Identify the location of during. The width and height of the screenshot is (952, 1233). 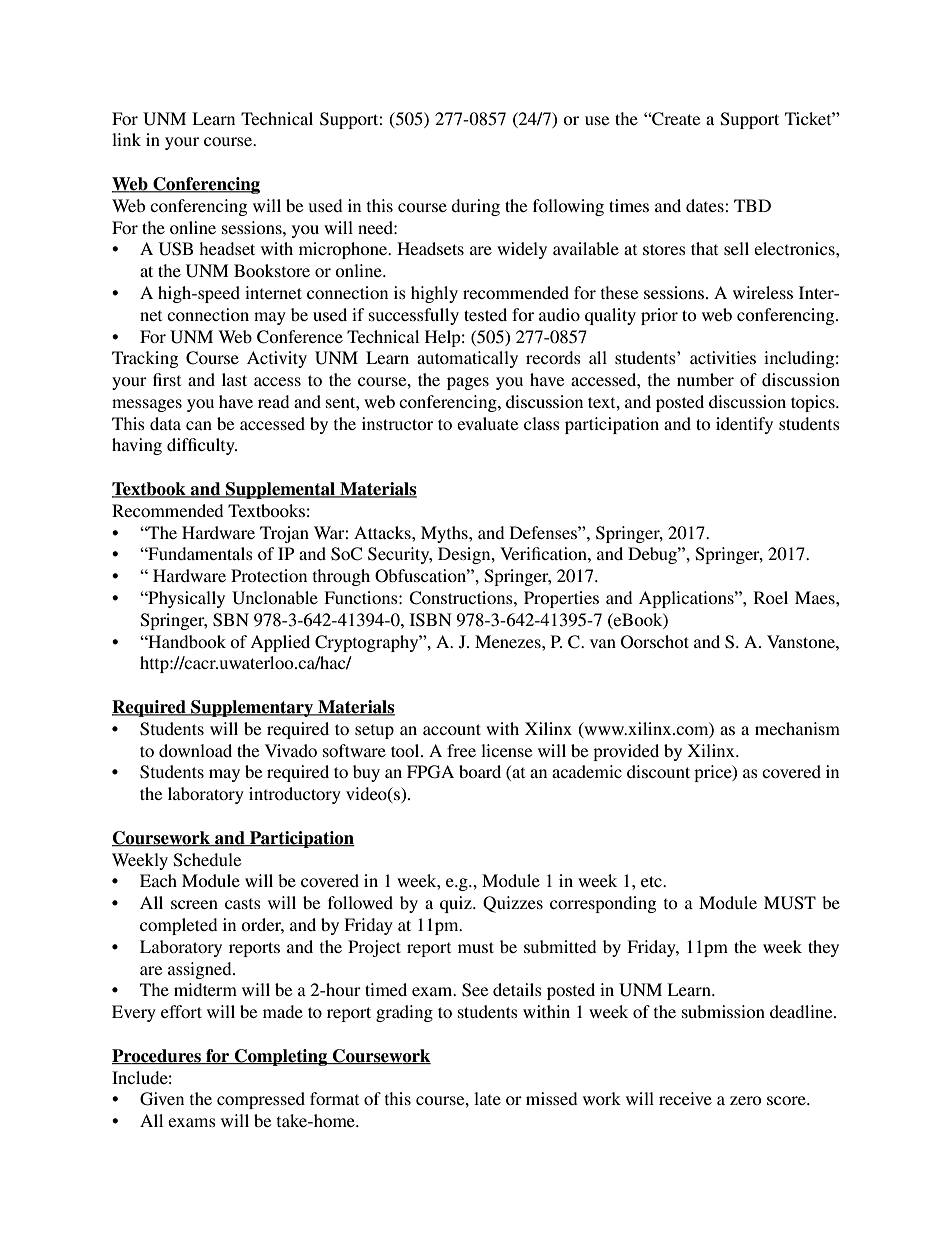
(475, 207).
